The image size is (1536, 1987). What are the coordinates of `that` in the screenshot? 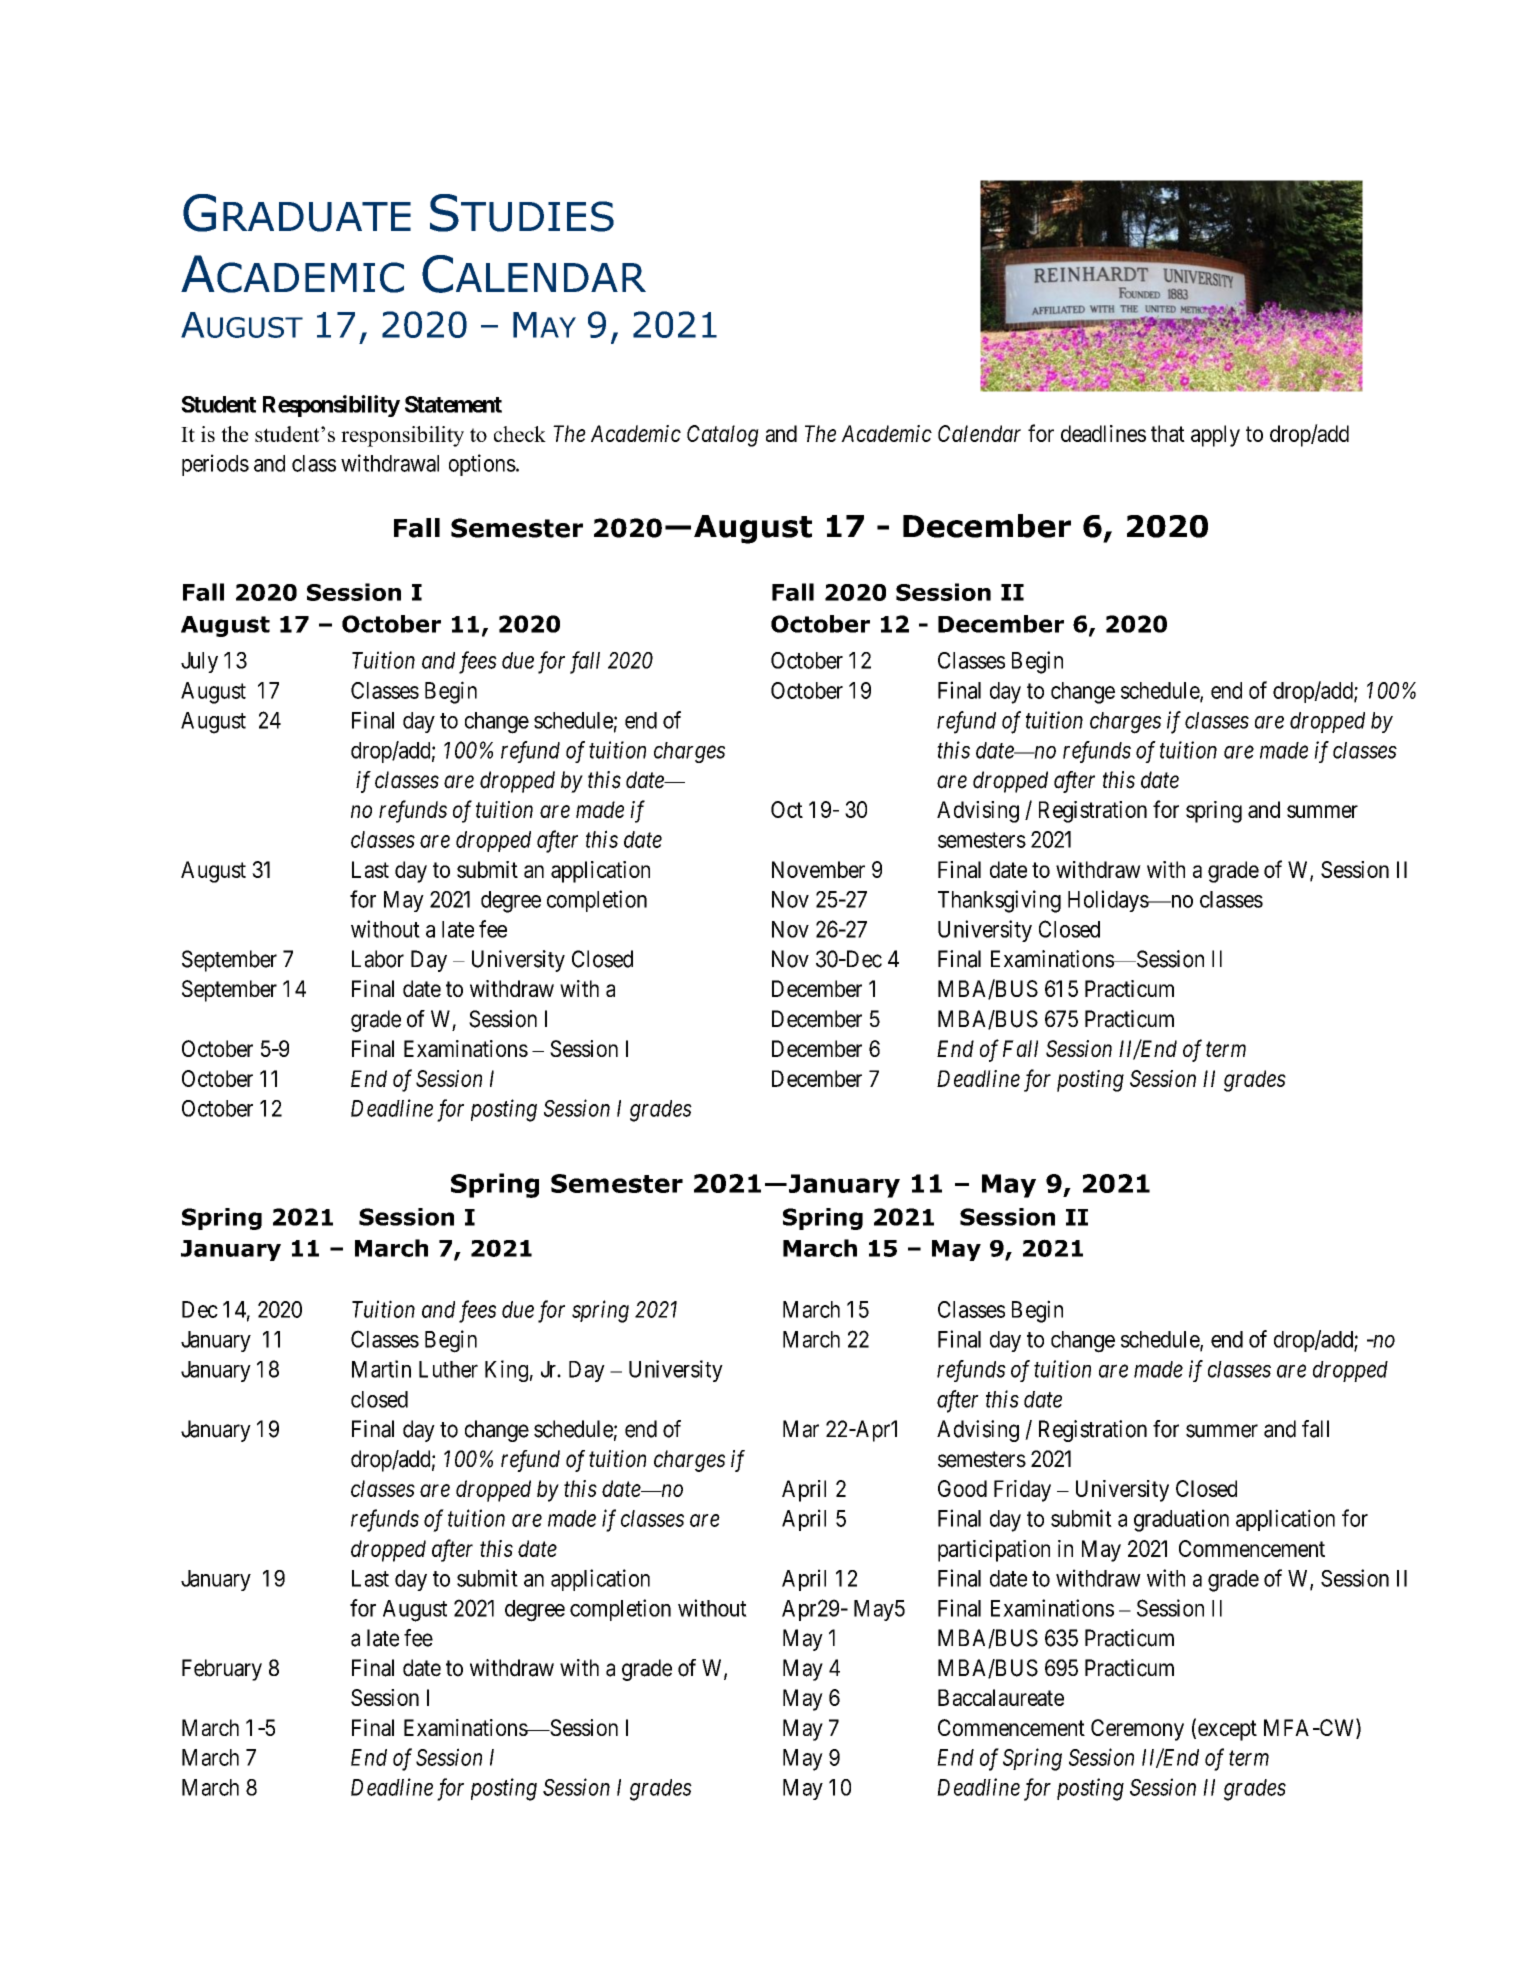 It's located at (1168, 433).
